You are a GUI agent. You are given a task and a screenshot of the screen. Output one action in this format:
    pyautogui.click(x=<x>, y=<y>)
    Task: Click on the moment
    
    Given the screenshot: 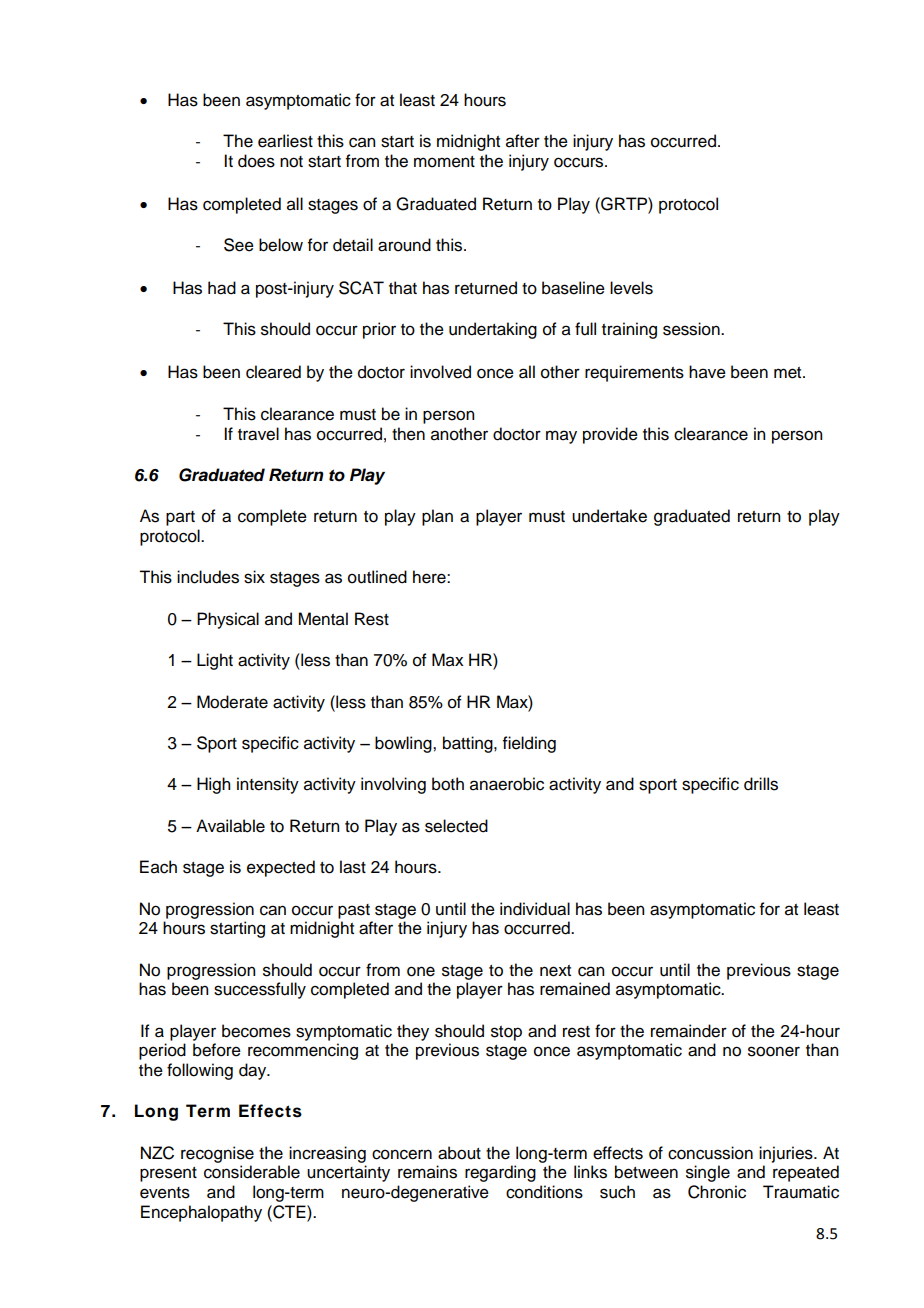 What is the action you would take?
    pyautogui.click(x=444, y=162)
